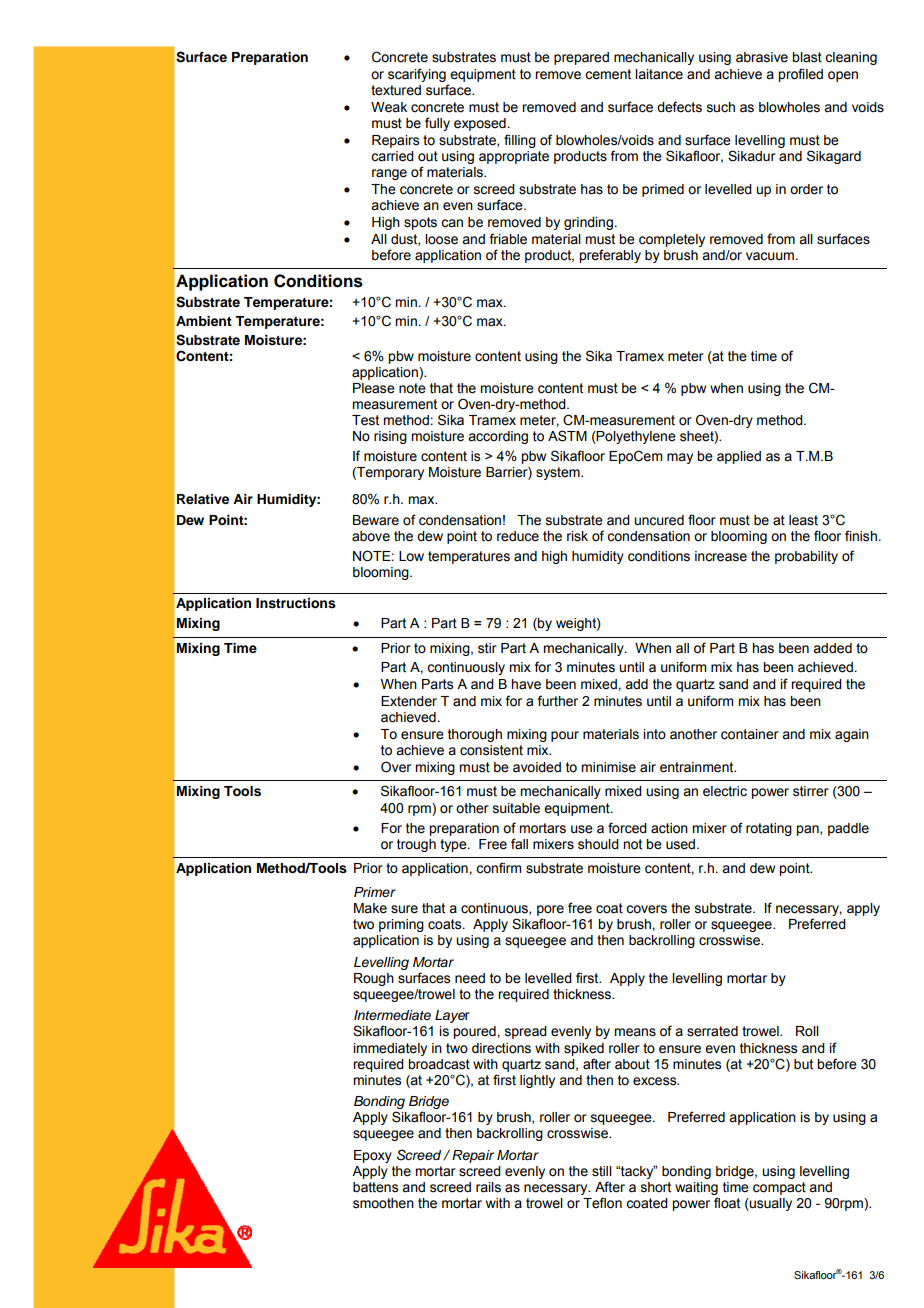 This image has height=1308, width=924. Describe the element at coordinates (498, 437) in the image. I see `according` at that location.
